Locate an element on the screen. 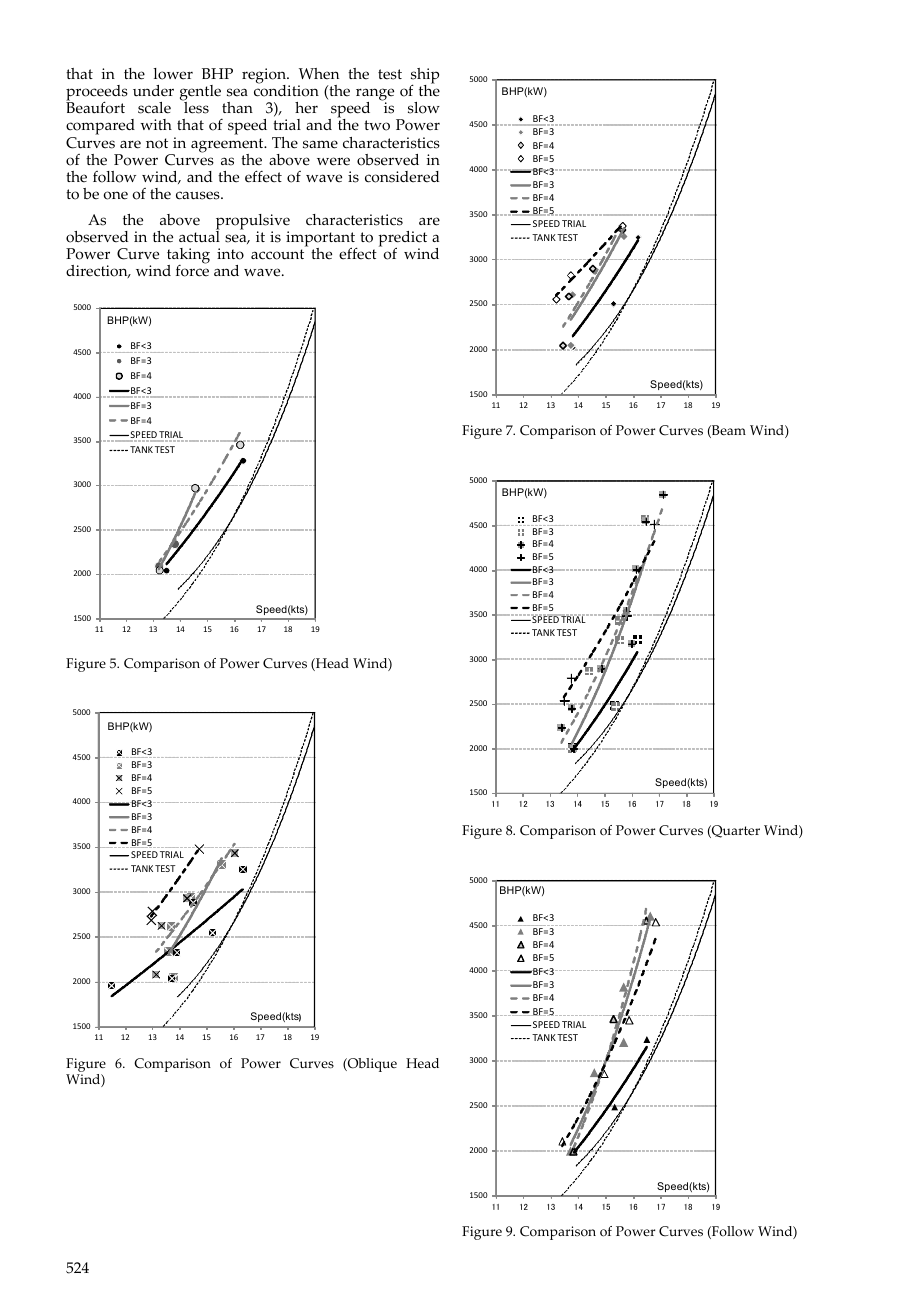 Image resolution: width=924 pixels, height=1308 pixels. predict is located at coordinates (402, 240).
